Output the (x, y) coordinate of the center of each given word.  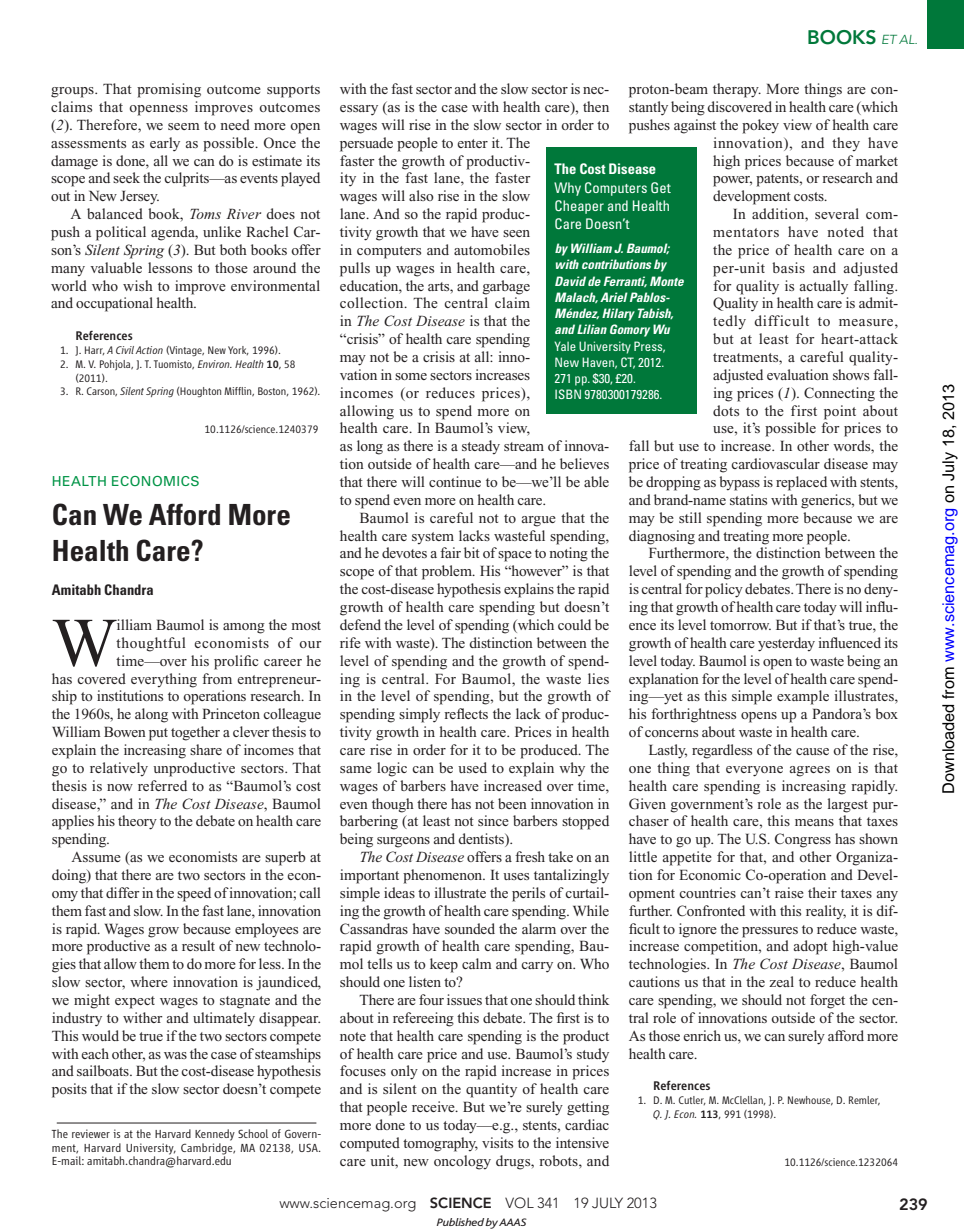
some (411, 376)
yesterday (786, 644)
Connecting (839, 394)
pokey (760, 126)
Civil (125, 350)
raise (789, 892)
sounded (470, 928)
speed (194, 894)
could (574, 624)
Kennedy (215, 1135)
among (244, 628)
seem (184, 126)
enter (472, 143)
